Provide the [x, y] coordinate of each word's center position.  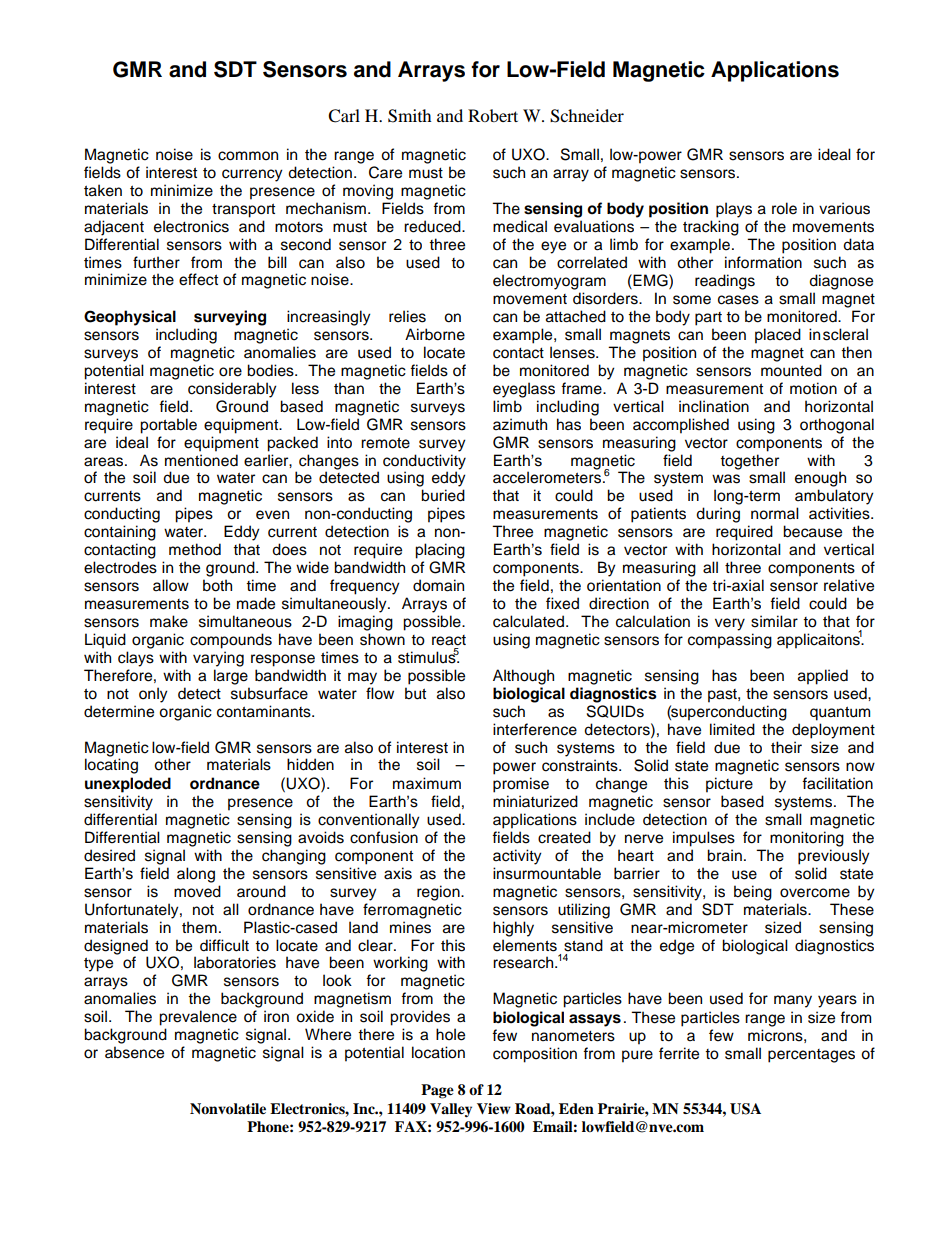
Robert [493, 115]
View [494, 1108]
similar [774, 621]
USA [745, 1109]
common [248, 156]
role [784, 208]
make [169, 621]
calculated [528, 621]
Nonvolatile [228, 1109]
